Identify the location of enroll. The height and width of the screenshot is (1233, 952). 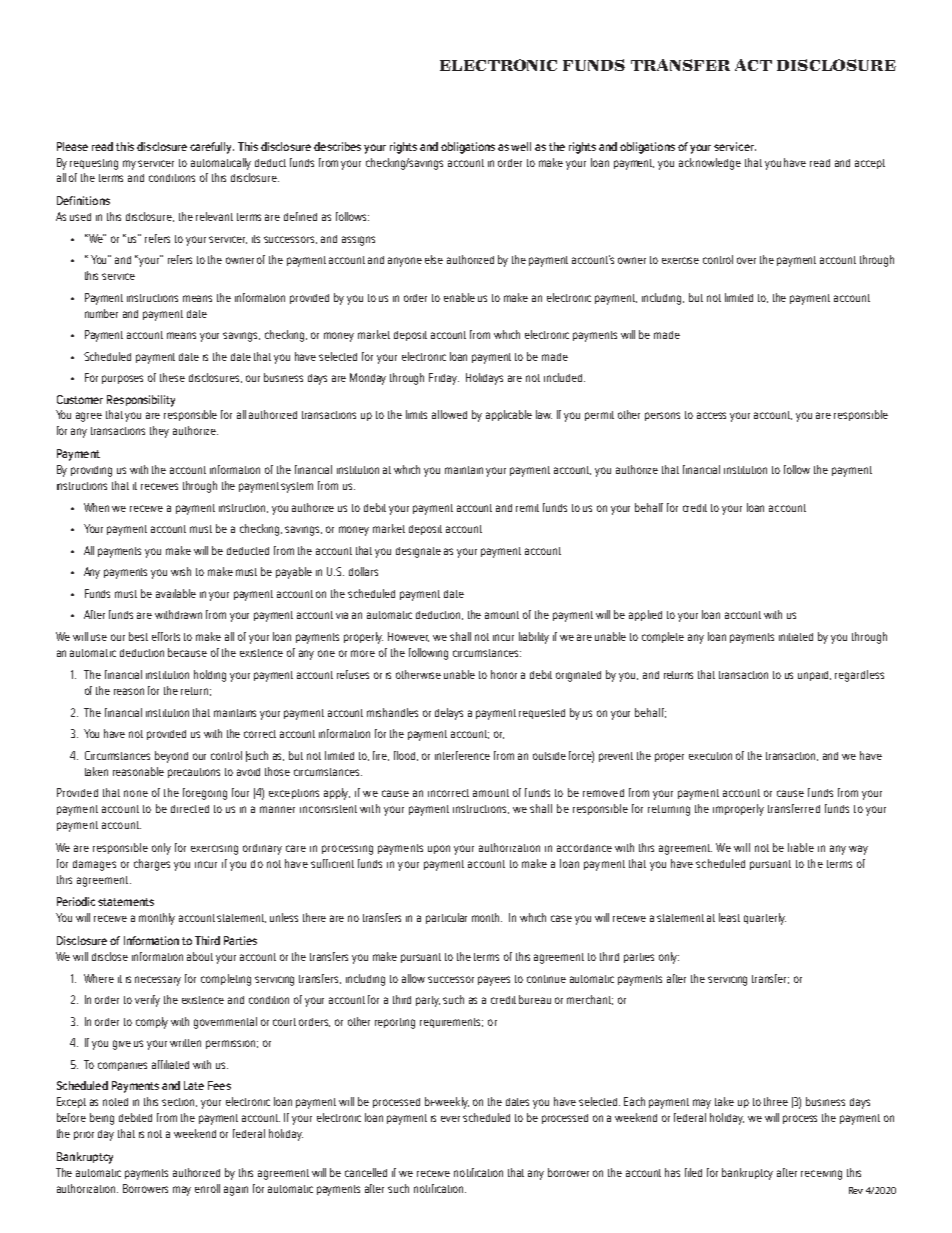
(207, 1188).
